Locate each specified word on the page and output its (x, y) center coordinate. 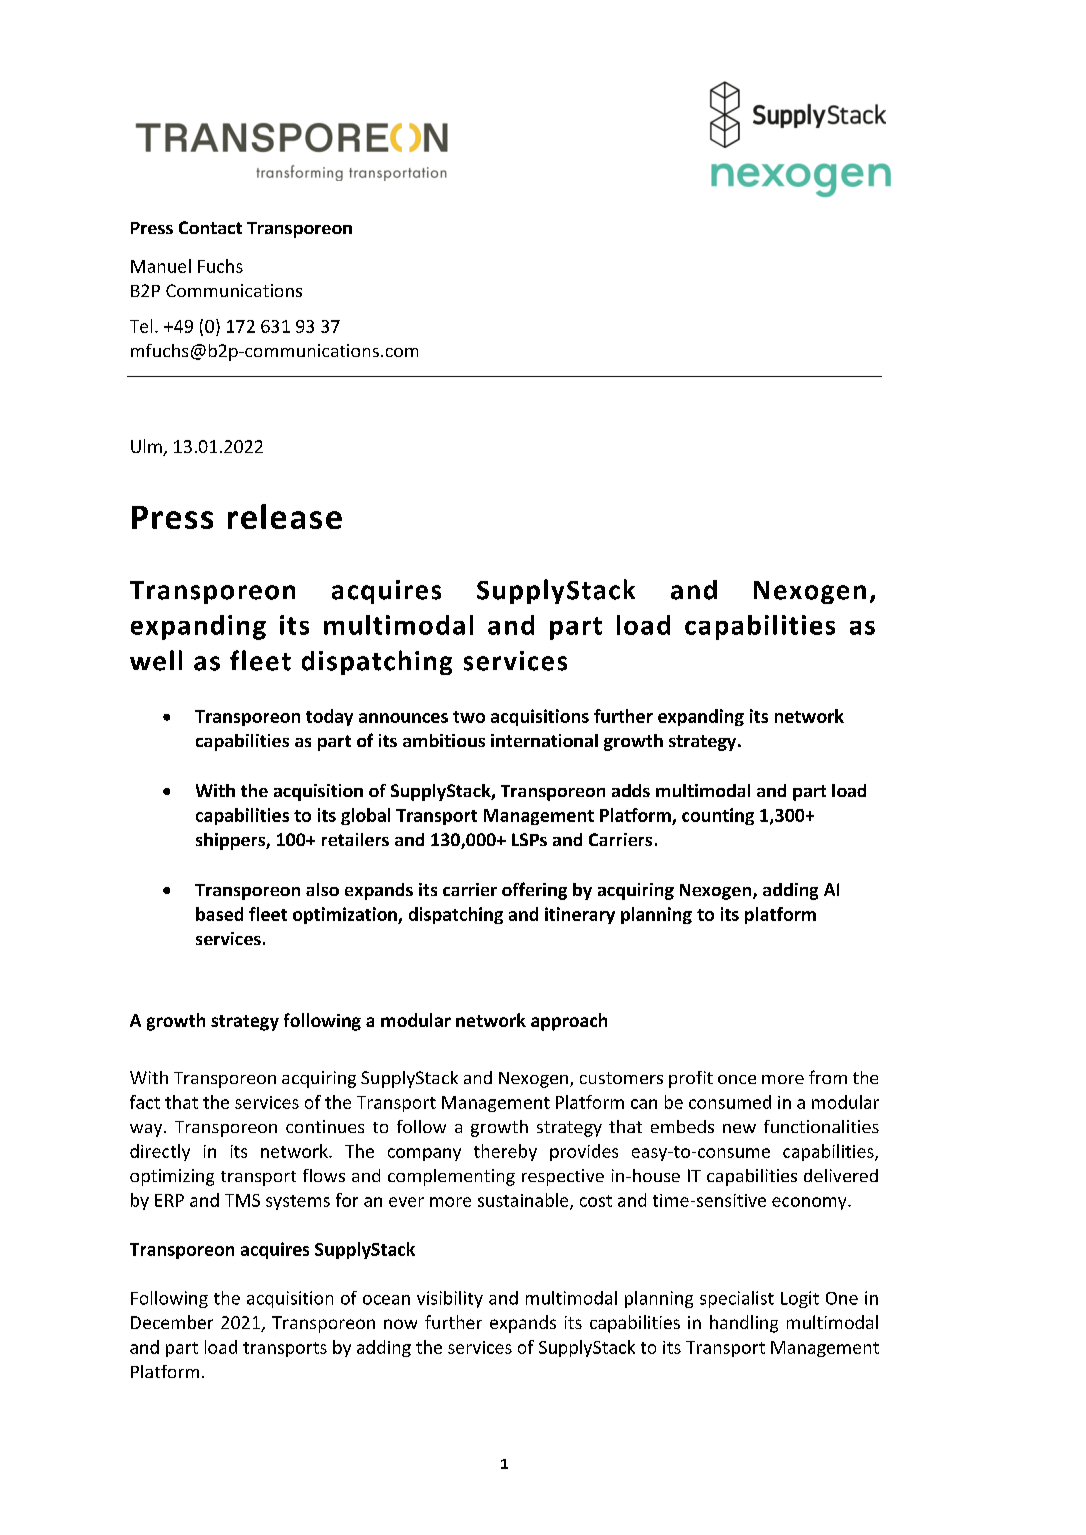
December (172, 1322)
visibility (450, 1299)
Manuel (161, 266)
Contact (210, 227)
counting (718, 816)
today (329, 717)
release (285, 516)
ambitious (444, 740)
